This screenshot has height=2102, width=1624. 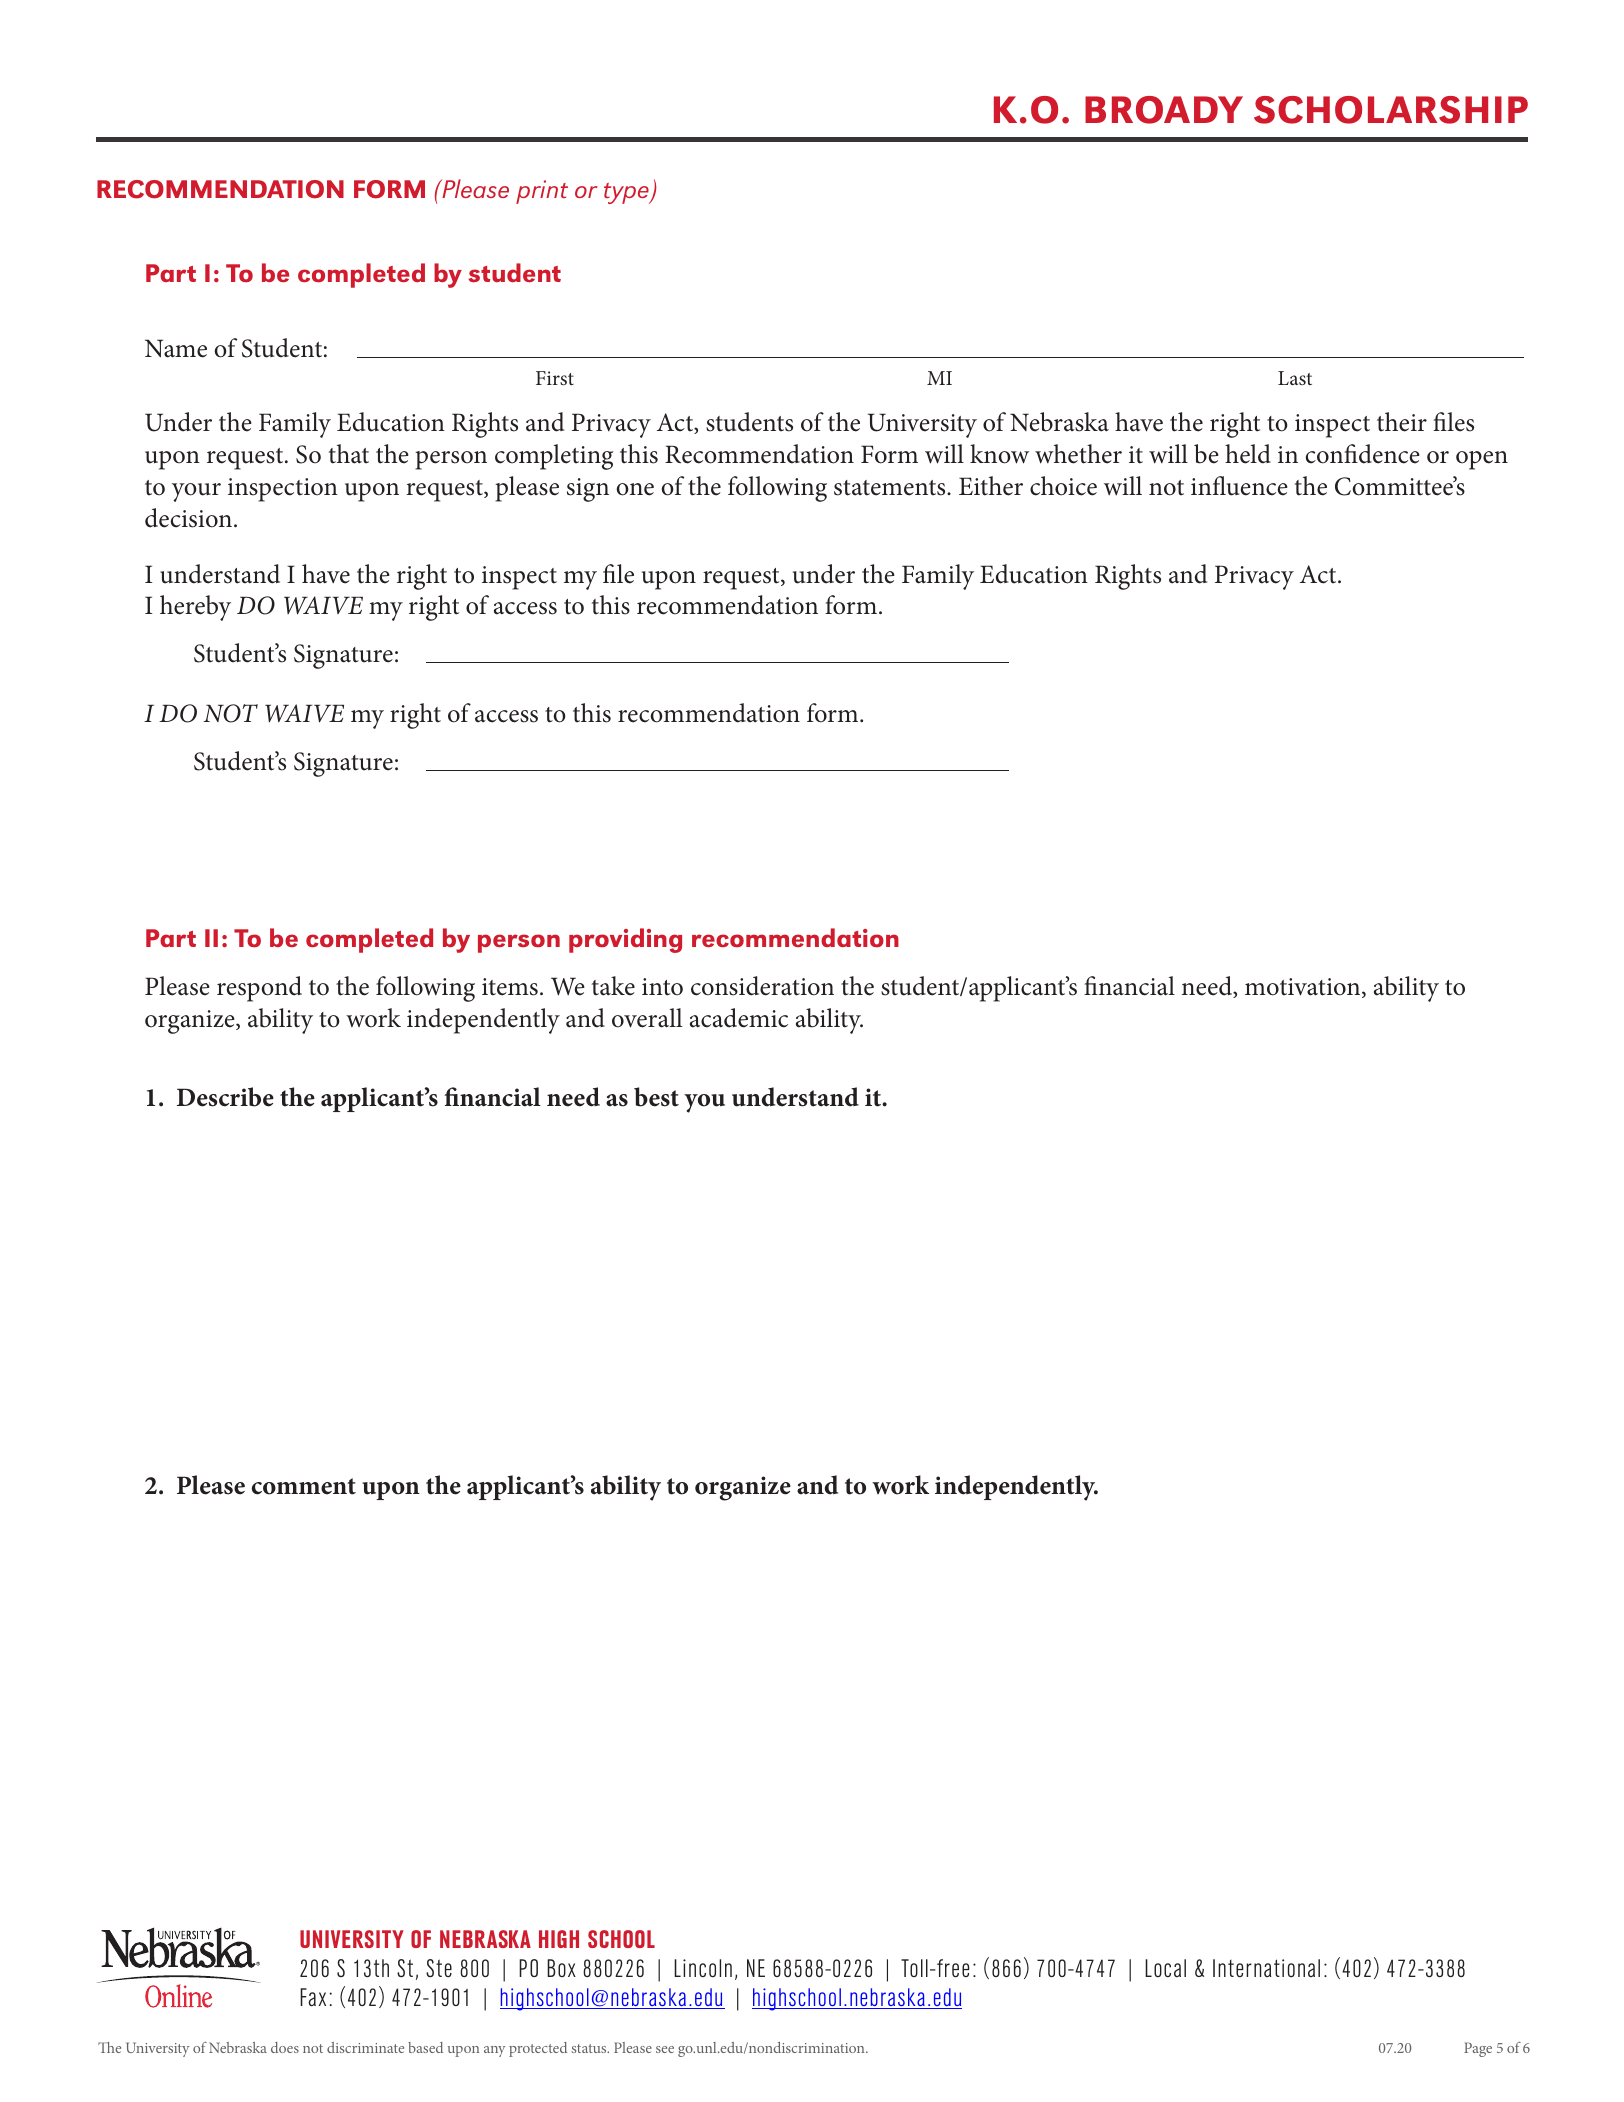 What do you see at coordinates (1391, 110) in the screenshot?
I see `SCHOLARSHIP` at bounding box center [1391, 110].
